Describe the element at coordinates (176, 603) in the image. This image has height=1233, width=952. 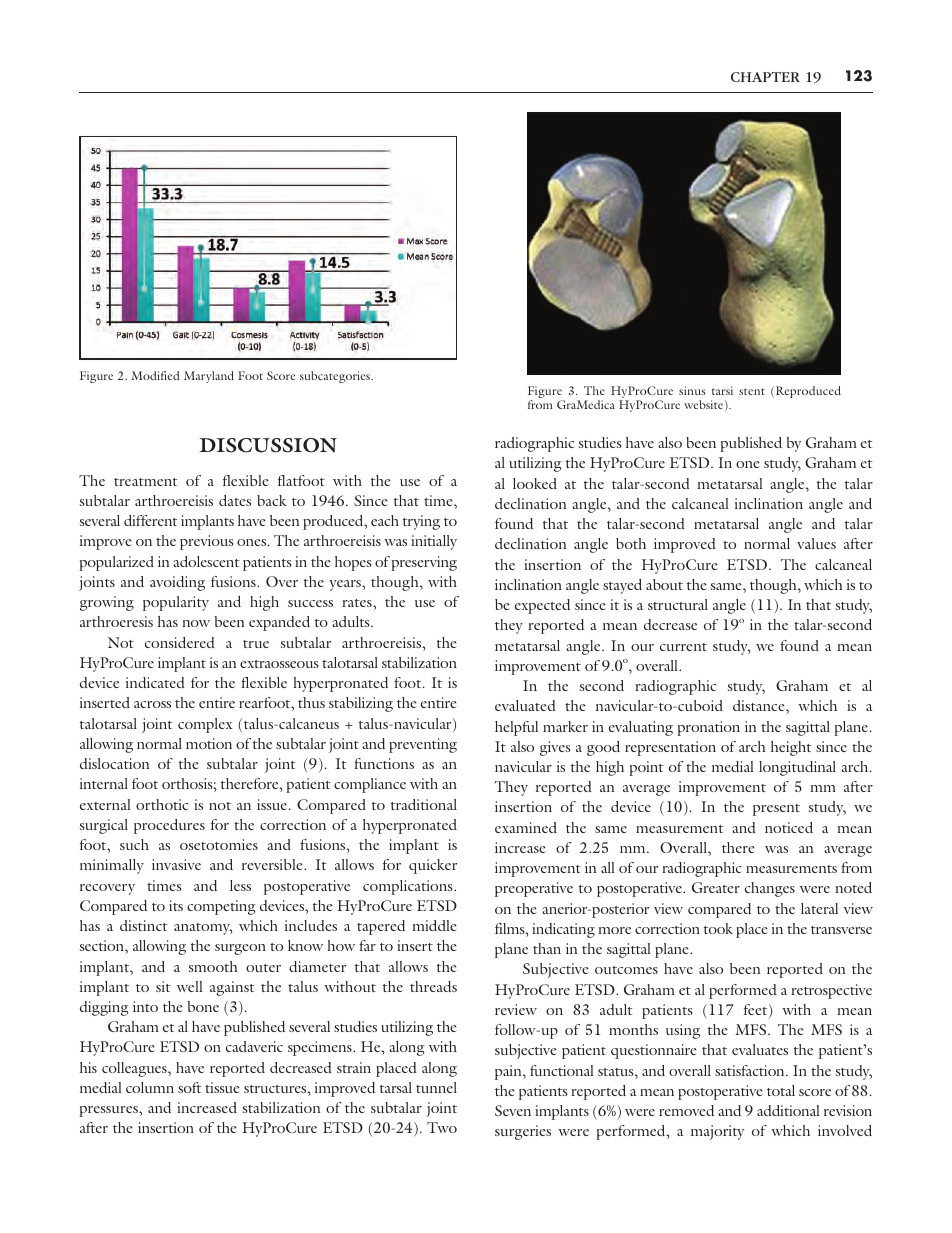
I see `popularity` at that location.
